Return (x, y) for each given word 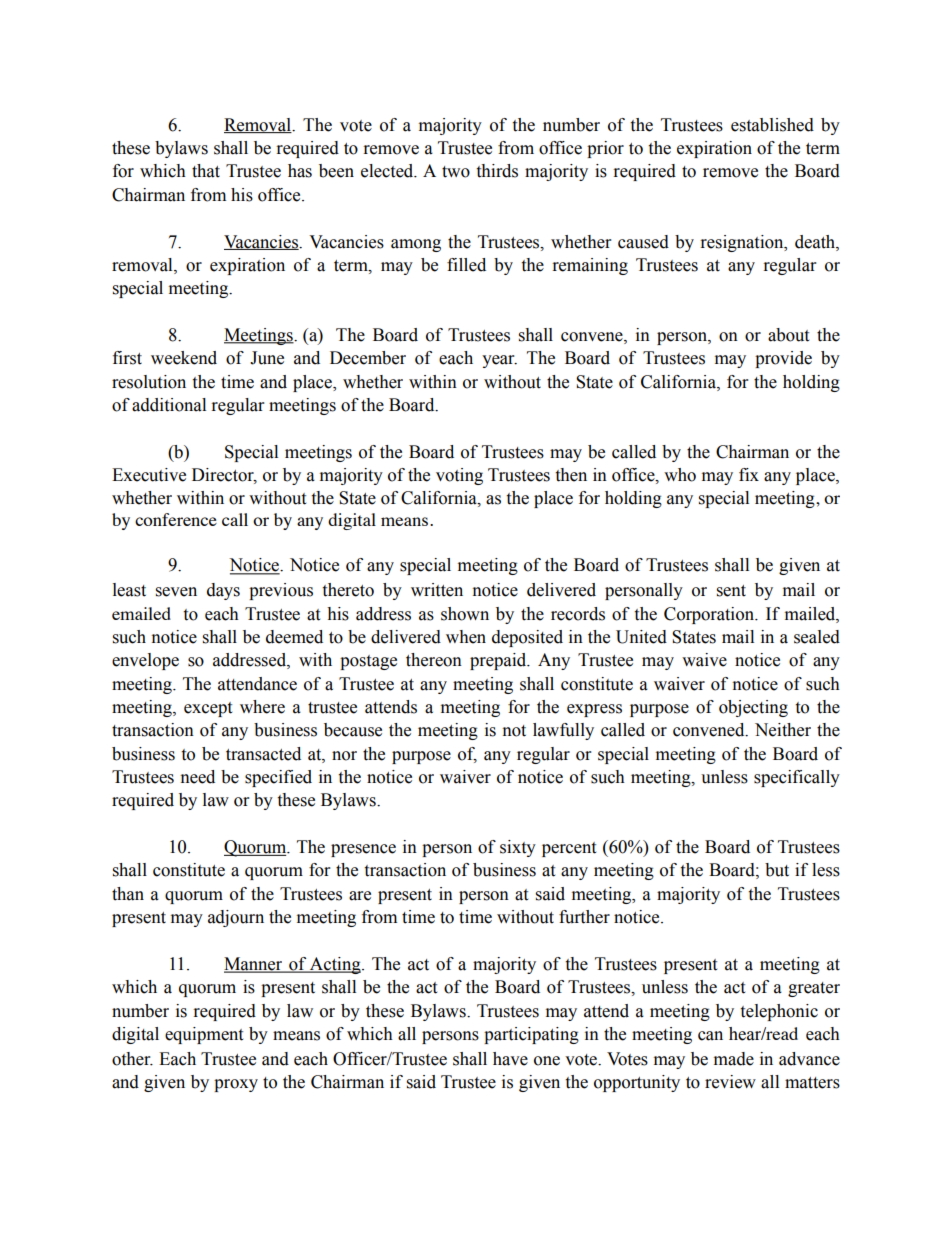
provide (783, 359)
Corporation (710, 615)
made (734, 1059)
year (499, 361)
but (777, 870)
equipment (204, 1035)
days (223, 591)
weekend (184, 358)
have (510, 1059)
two (456, 172)
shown (465, 614)
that (206, 171)
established (772, 125)
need (198, 777)
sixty (518, 848)
